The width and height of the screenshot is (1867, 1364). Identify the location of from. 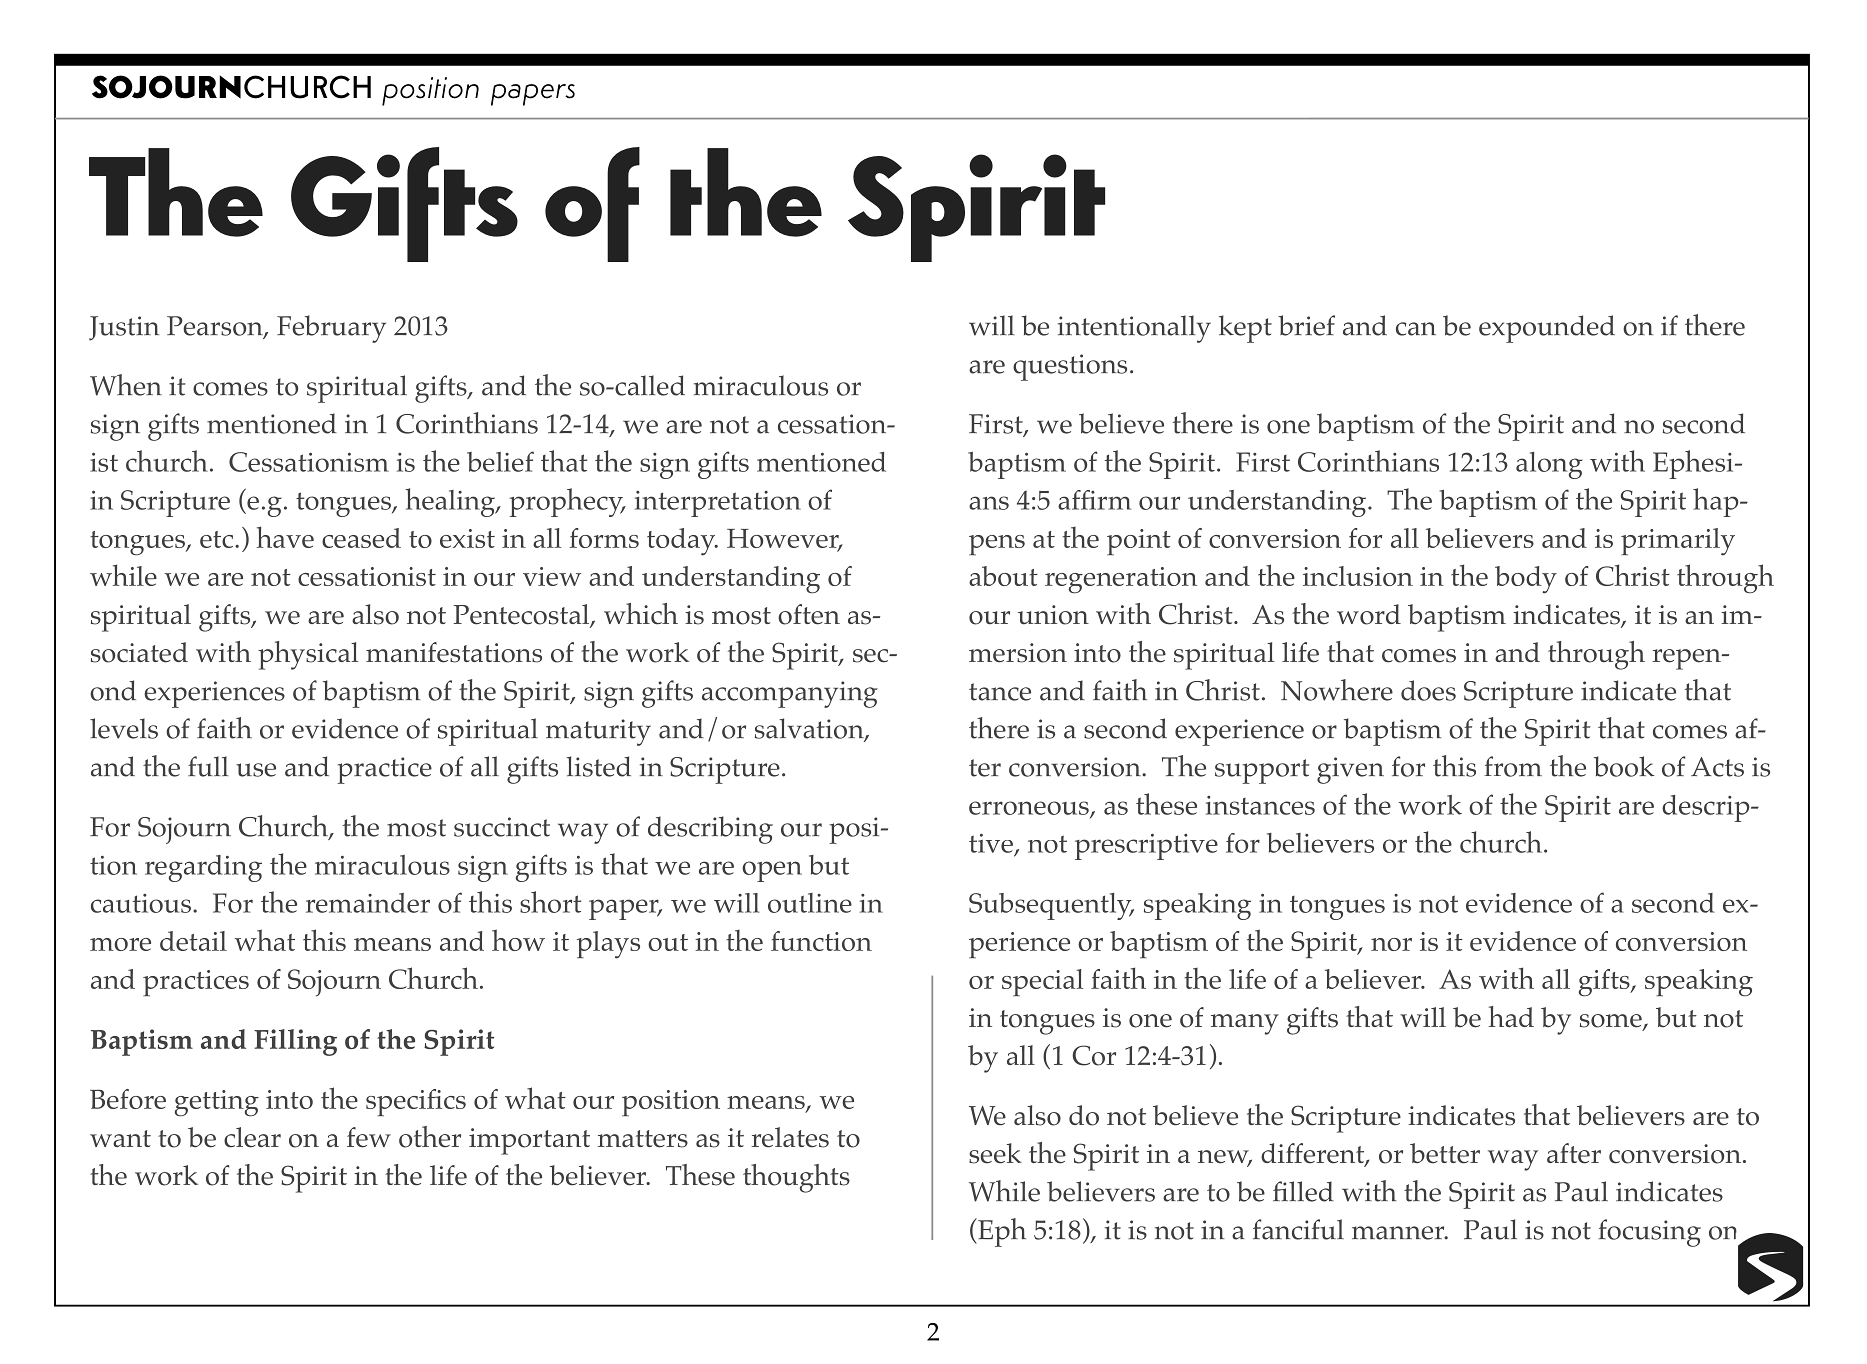
(1513, 766).
